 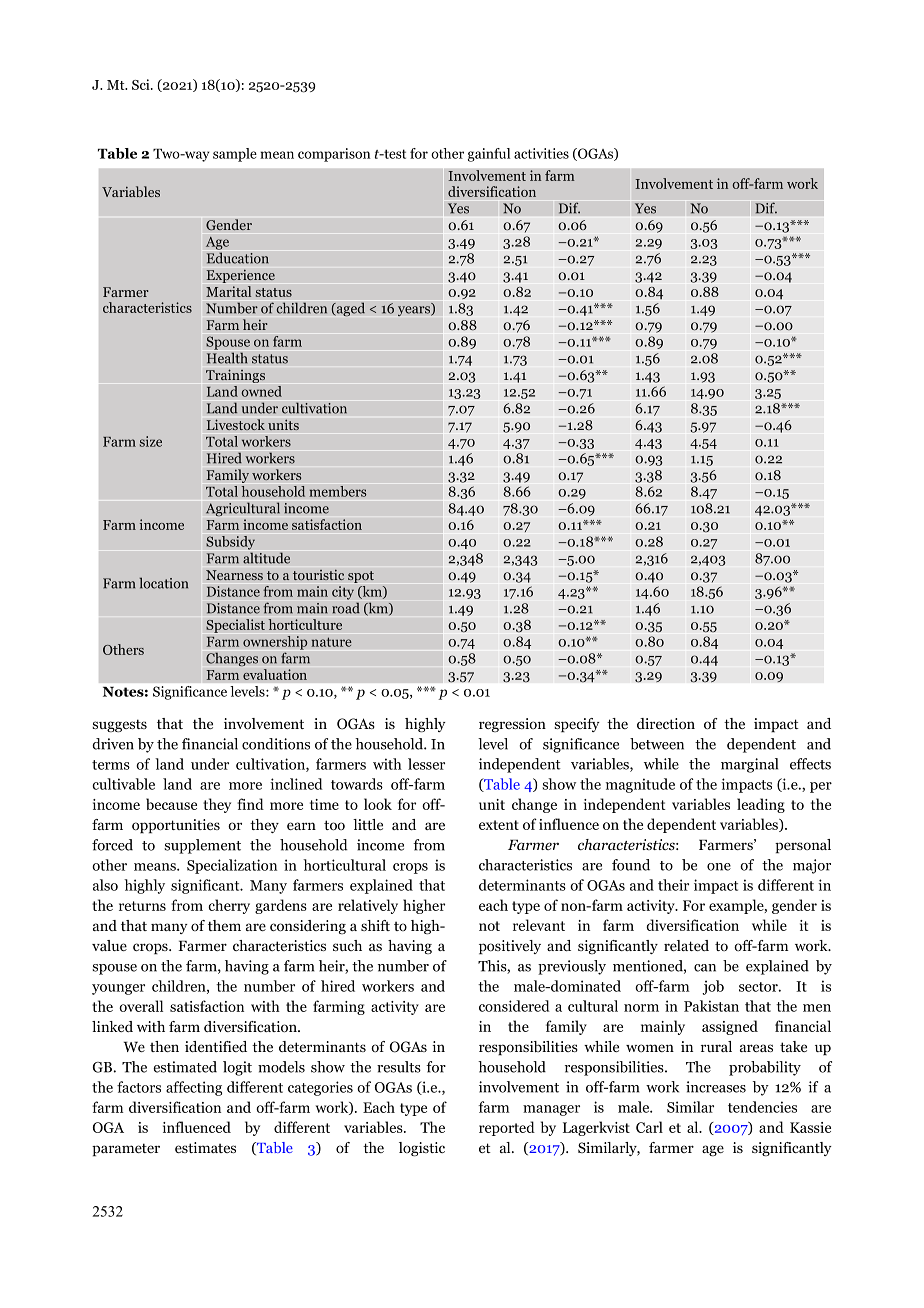 What do you see at coordinates (142, 84) in the image?
I see `Sci` at bounding box center [142, 84].
